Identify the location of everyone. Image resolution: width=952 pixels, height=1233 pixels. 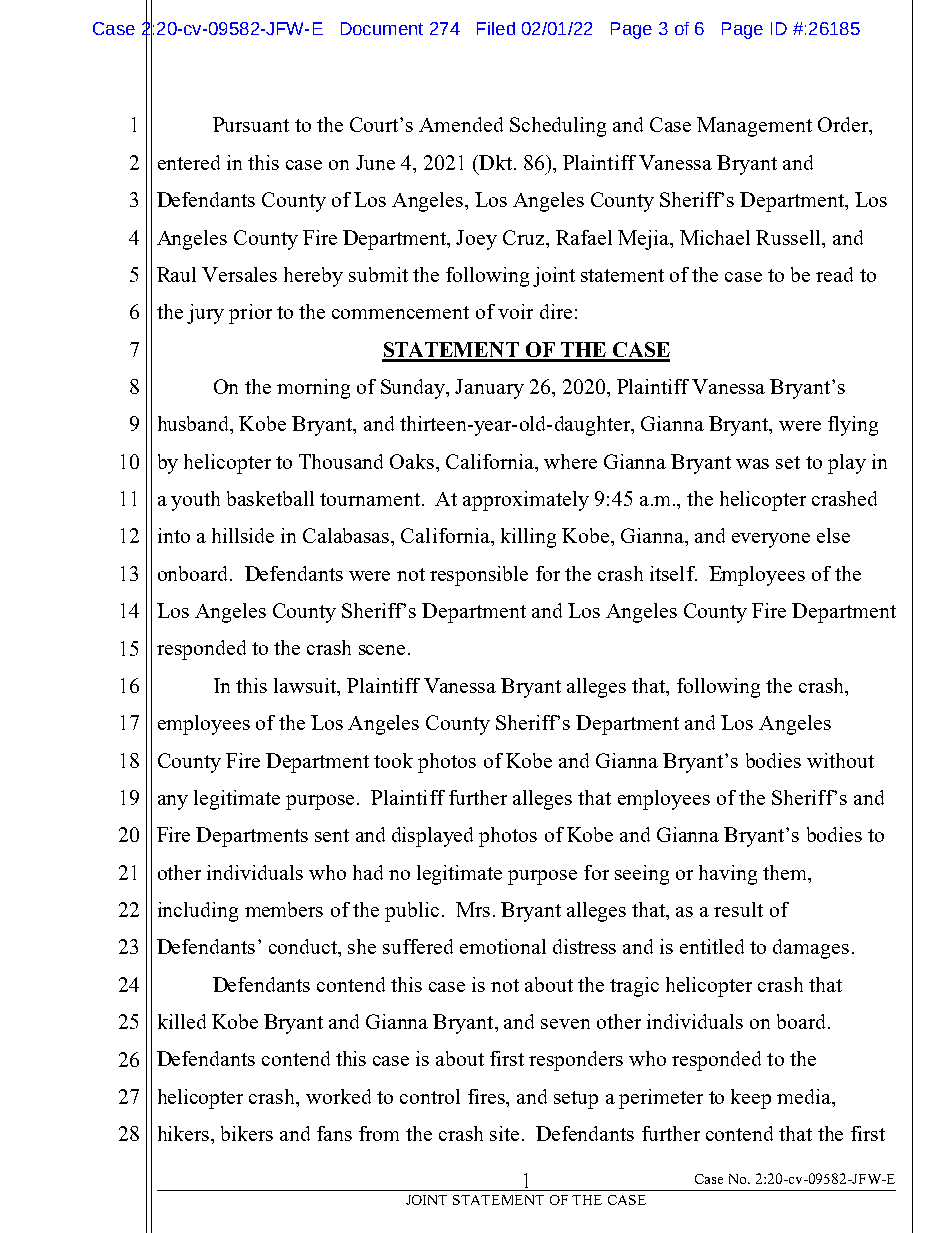
(771, 540).
